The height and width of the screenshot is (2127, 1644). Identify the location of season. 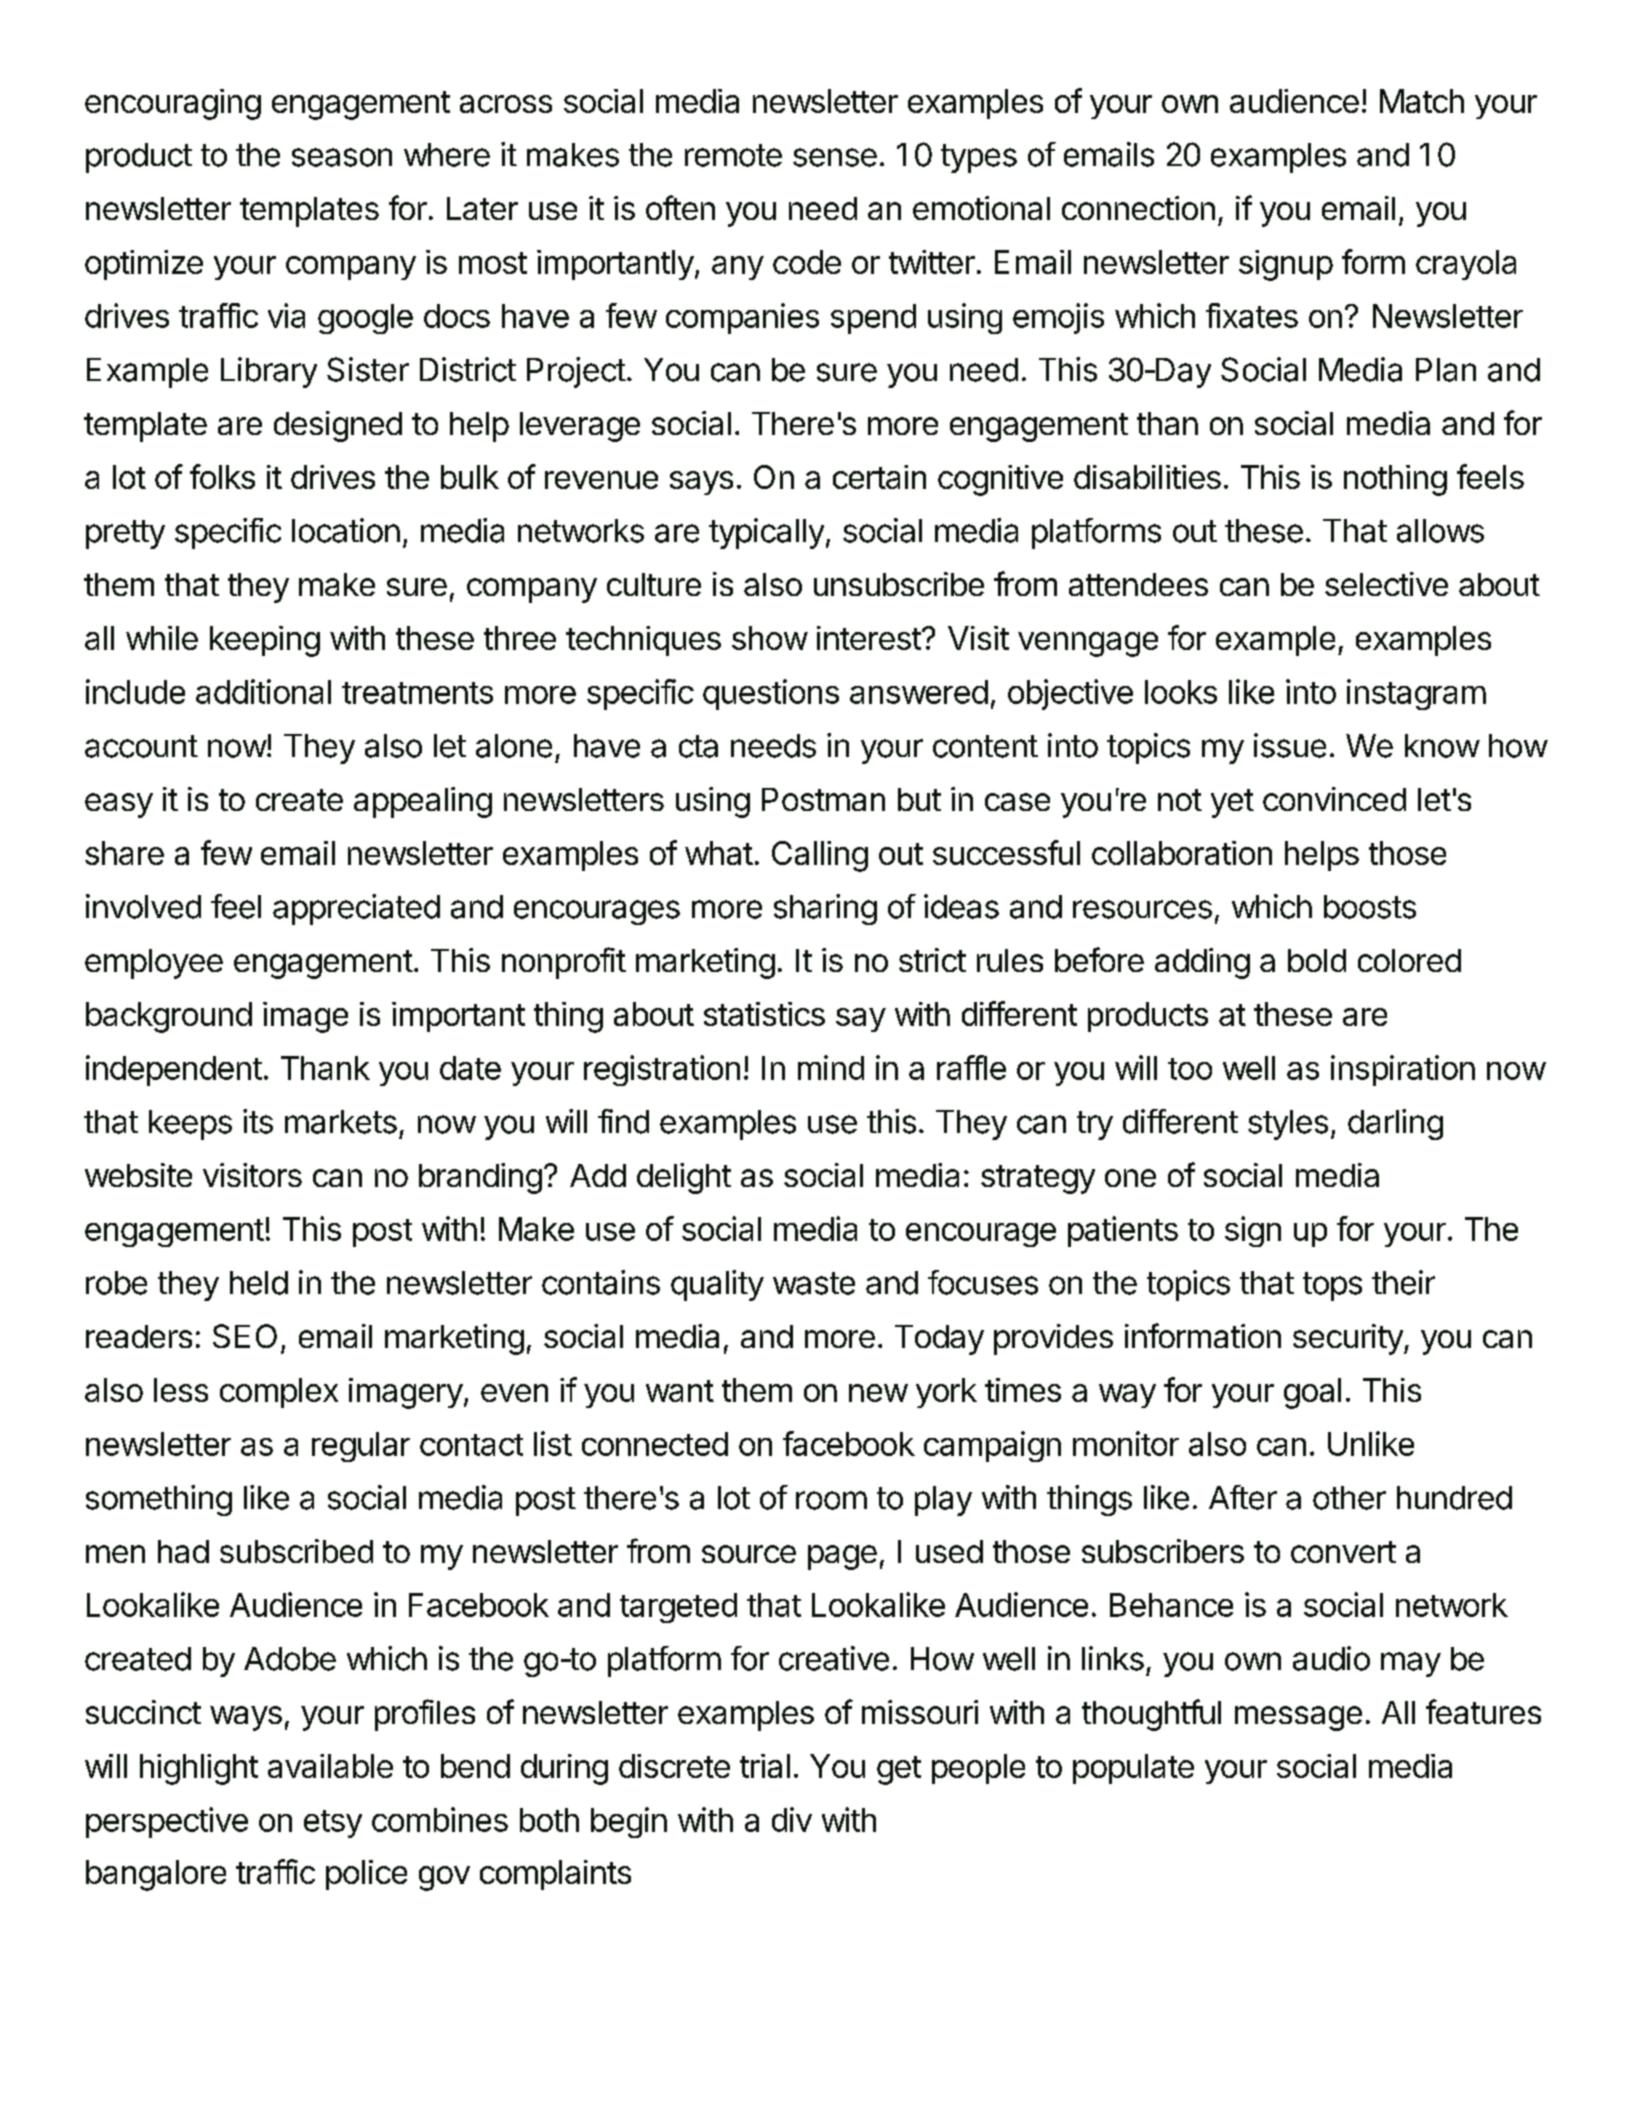
(342, 157).
